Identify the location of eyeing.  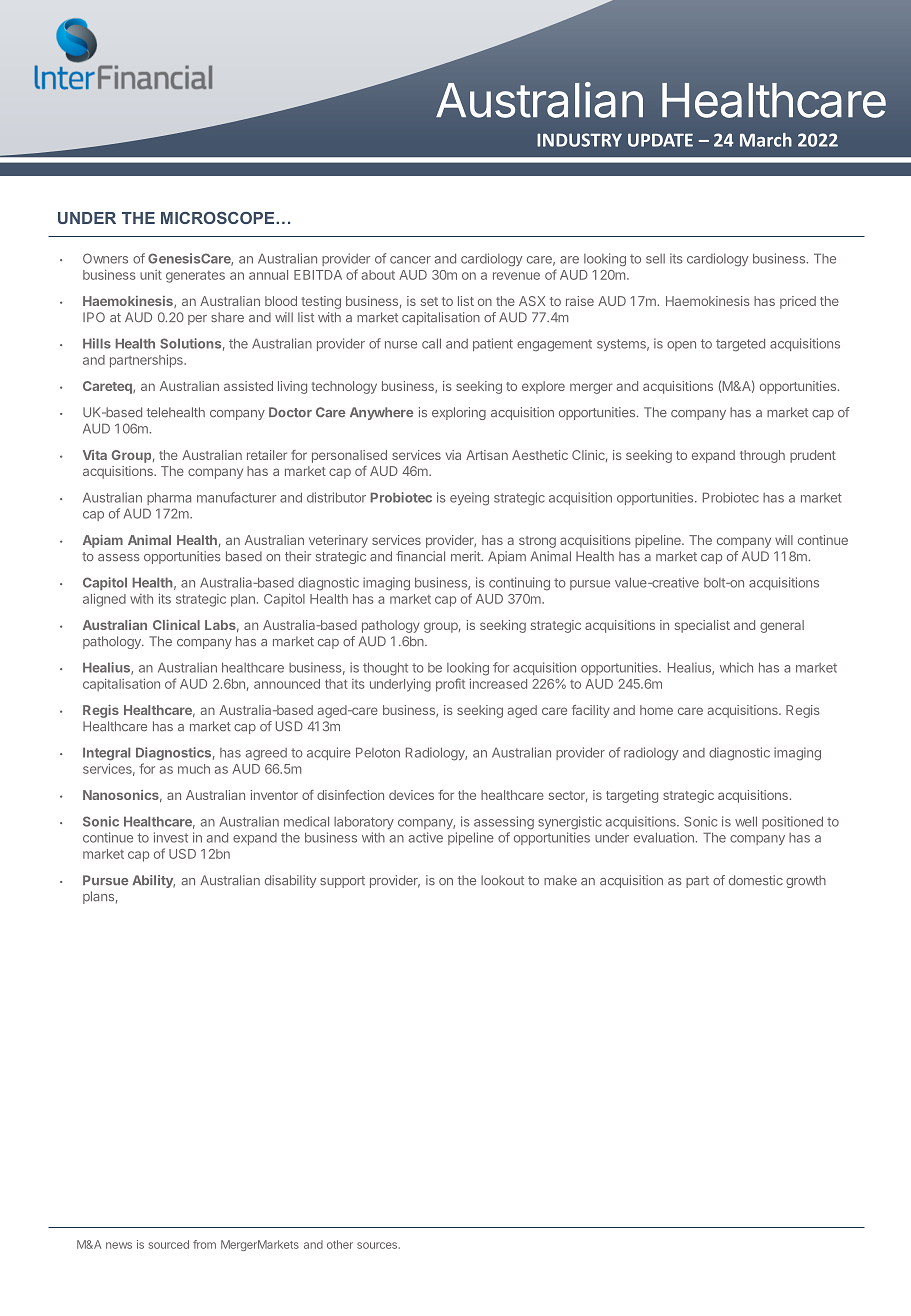
(469, 499).
